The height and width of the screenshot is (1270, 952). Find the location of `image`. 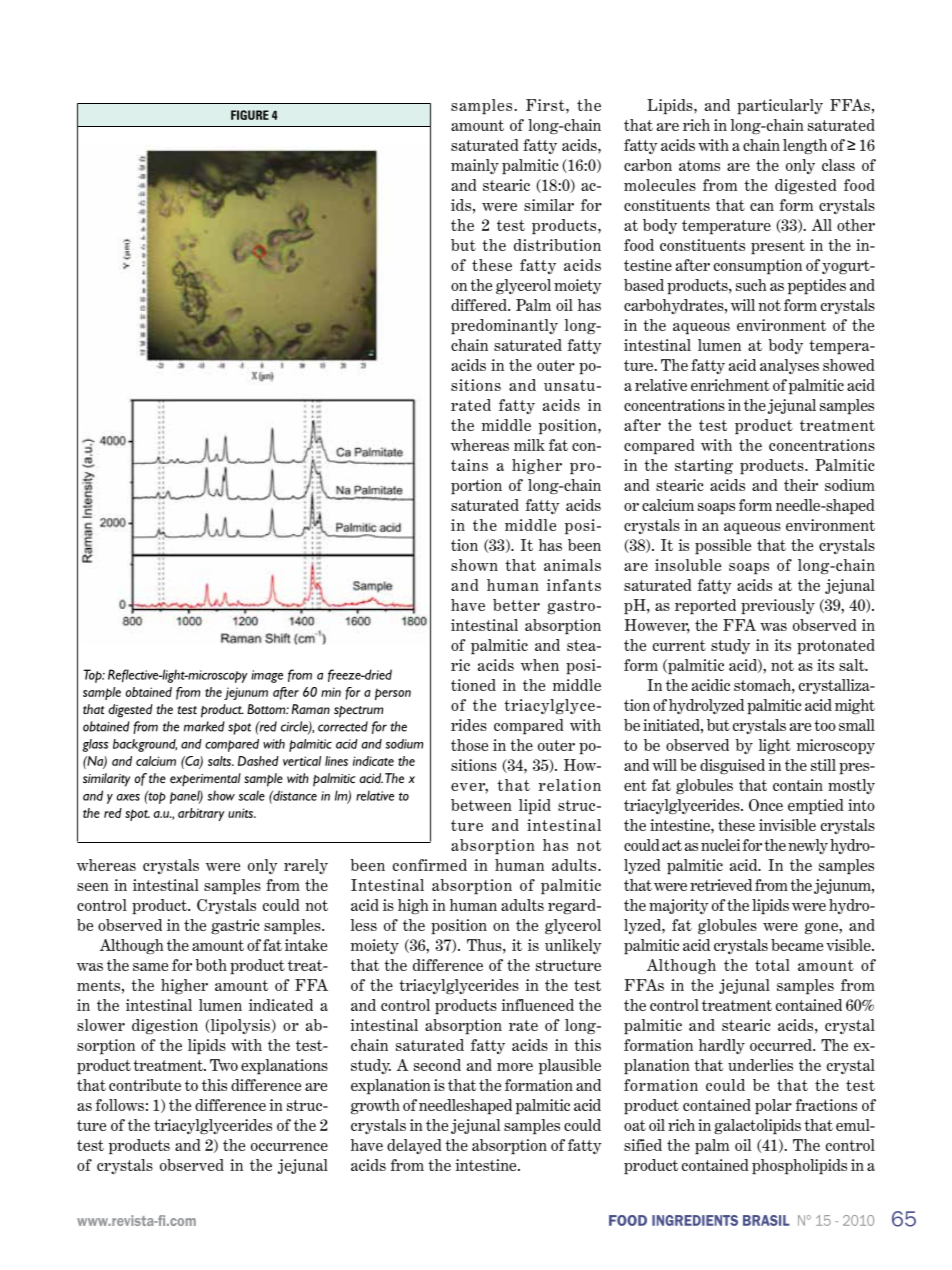

image is located at coordinates (267, 676).
